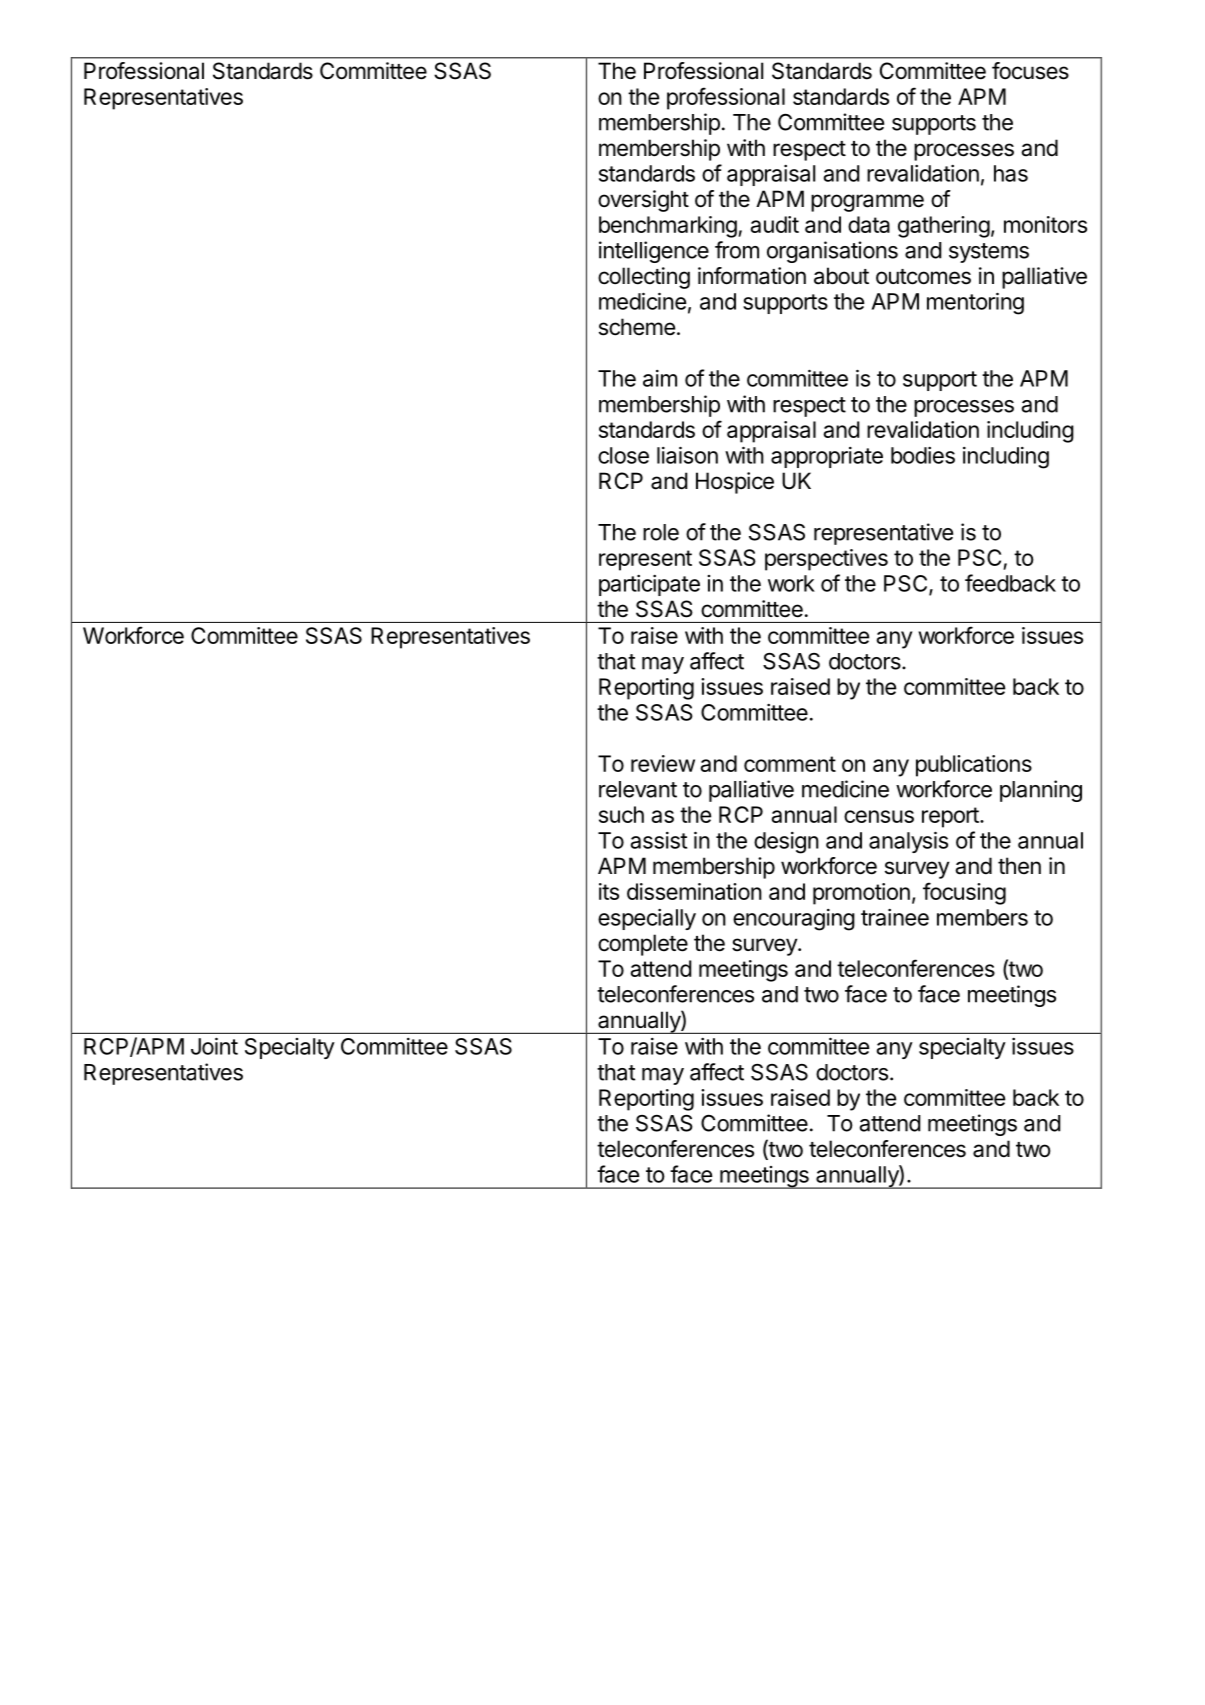  Describe the element at coordinates (975, 303) in the image. I see `mentoring` at that location.
